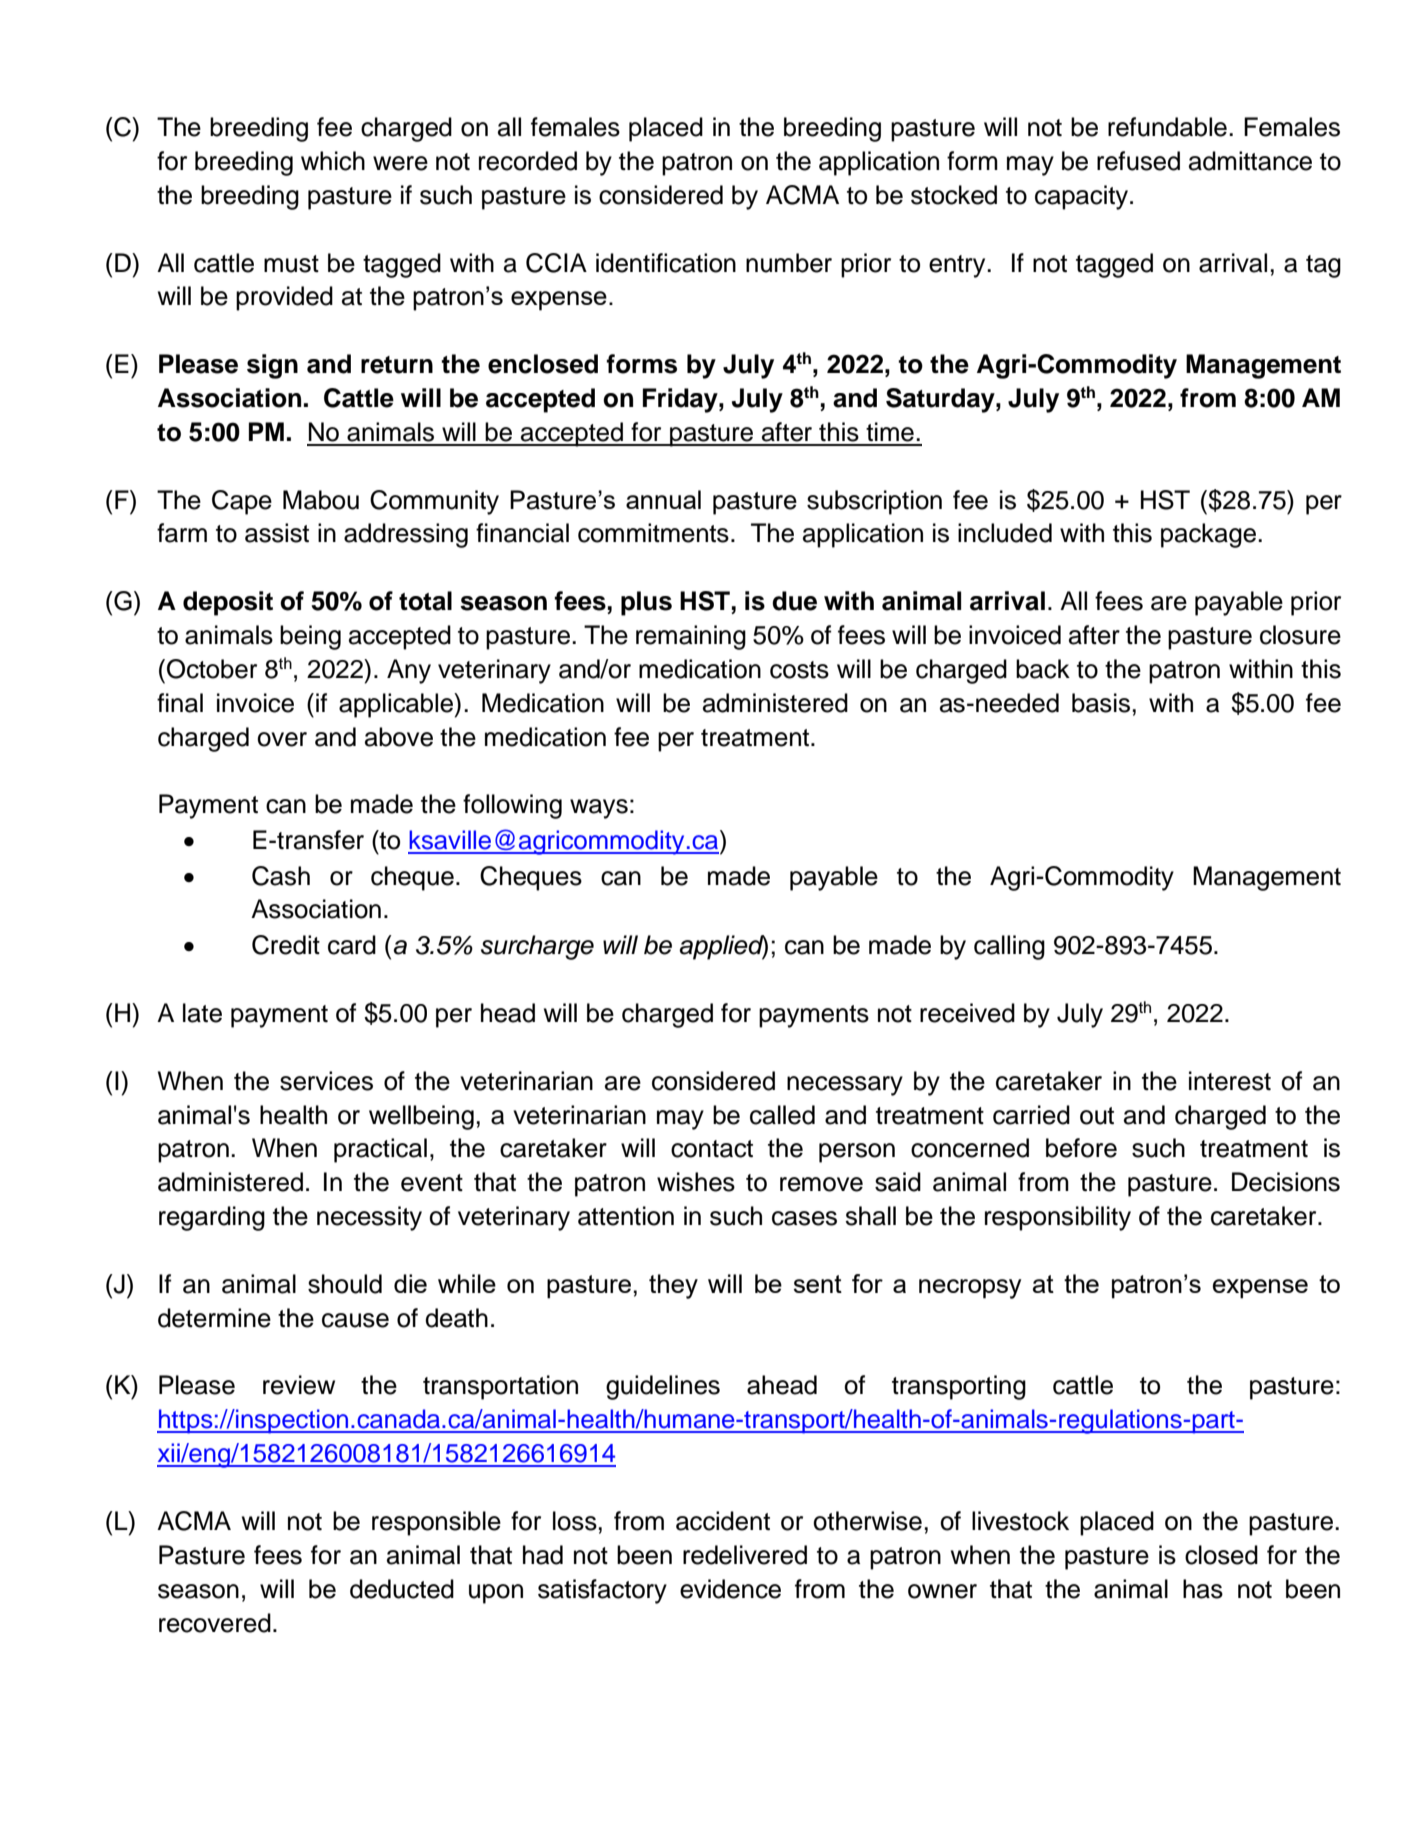 The height and width of the document is (1844, 1425). Describe the element at coordinates (1203, 1589) in the document. I see `has` at that location.
